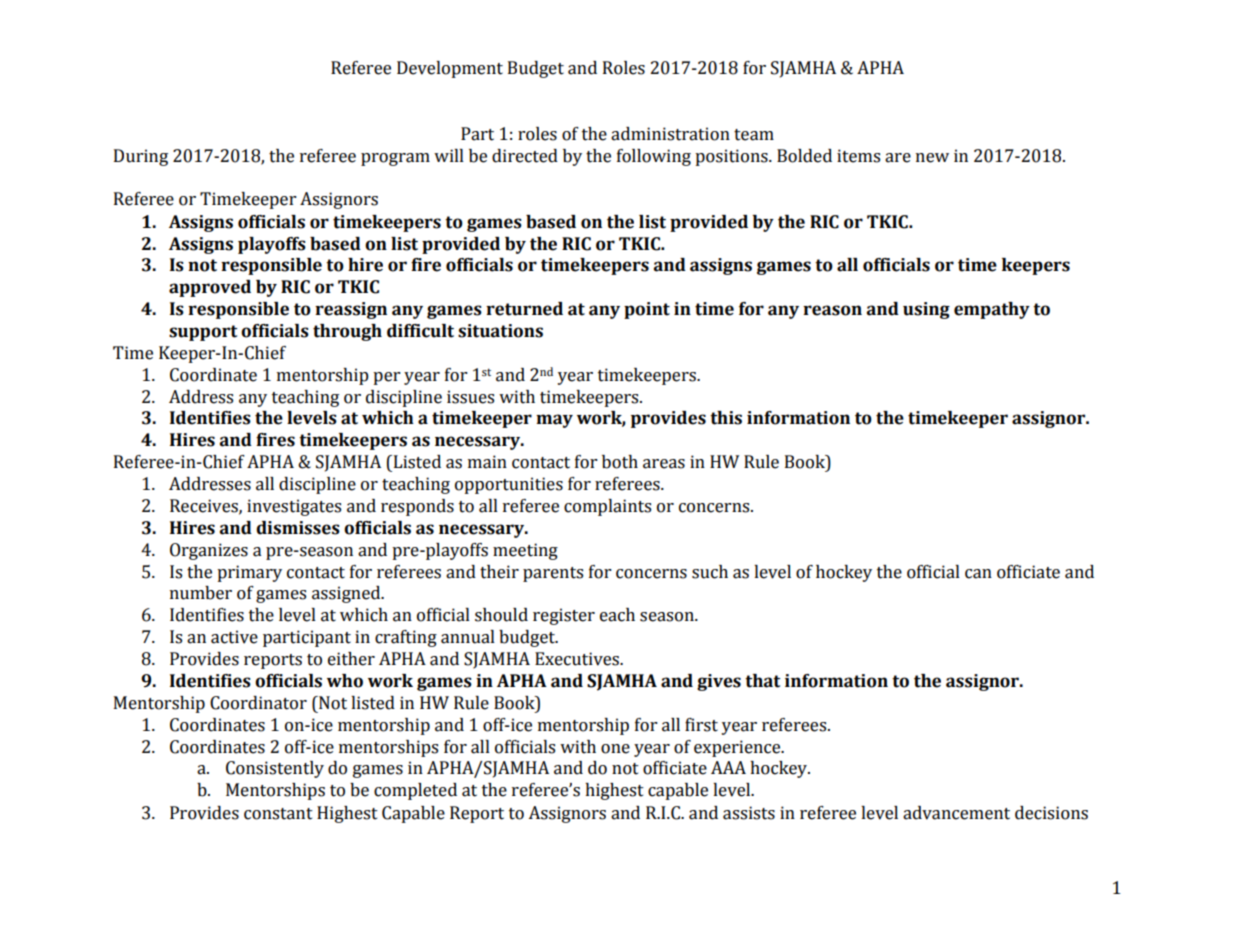 This screenshot has width=1233, height=952. I want to click on point, so click(647, 310).
